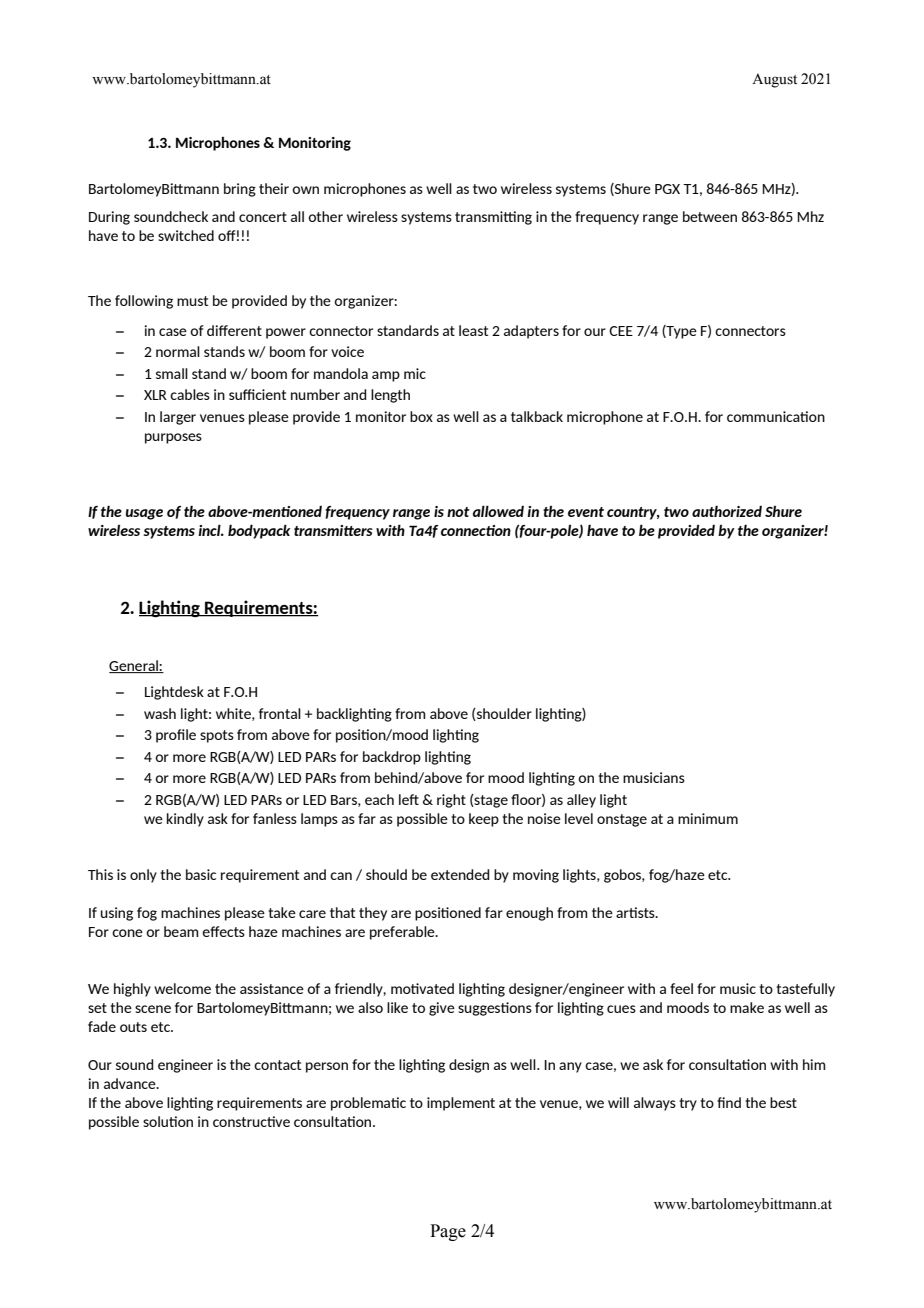  What do you see at coordinates (240, 190) in the page?
I see `bring` at bounding box center [240, 190].
